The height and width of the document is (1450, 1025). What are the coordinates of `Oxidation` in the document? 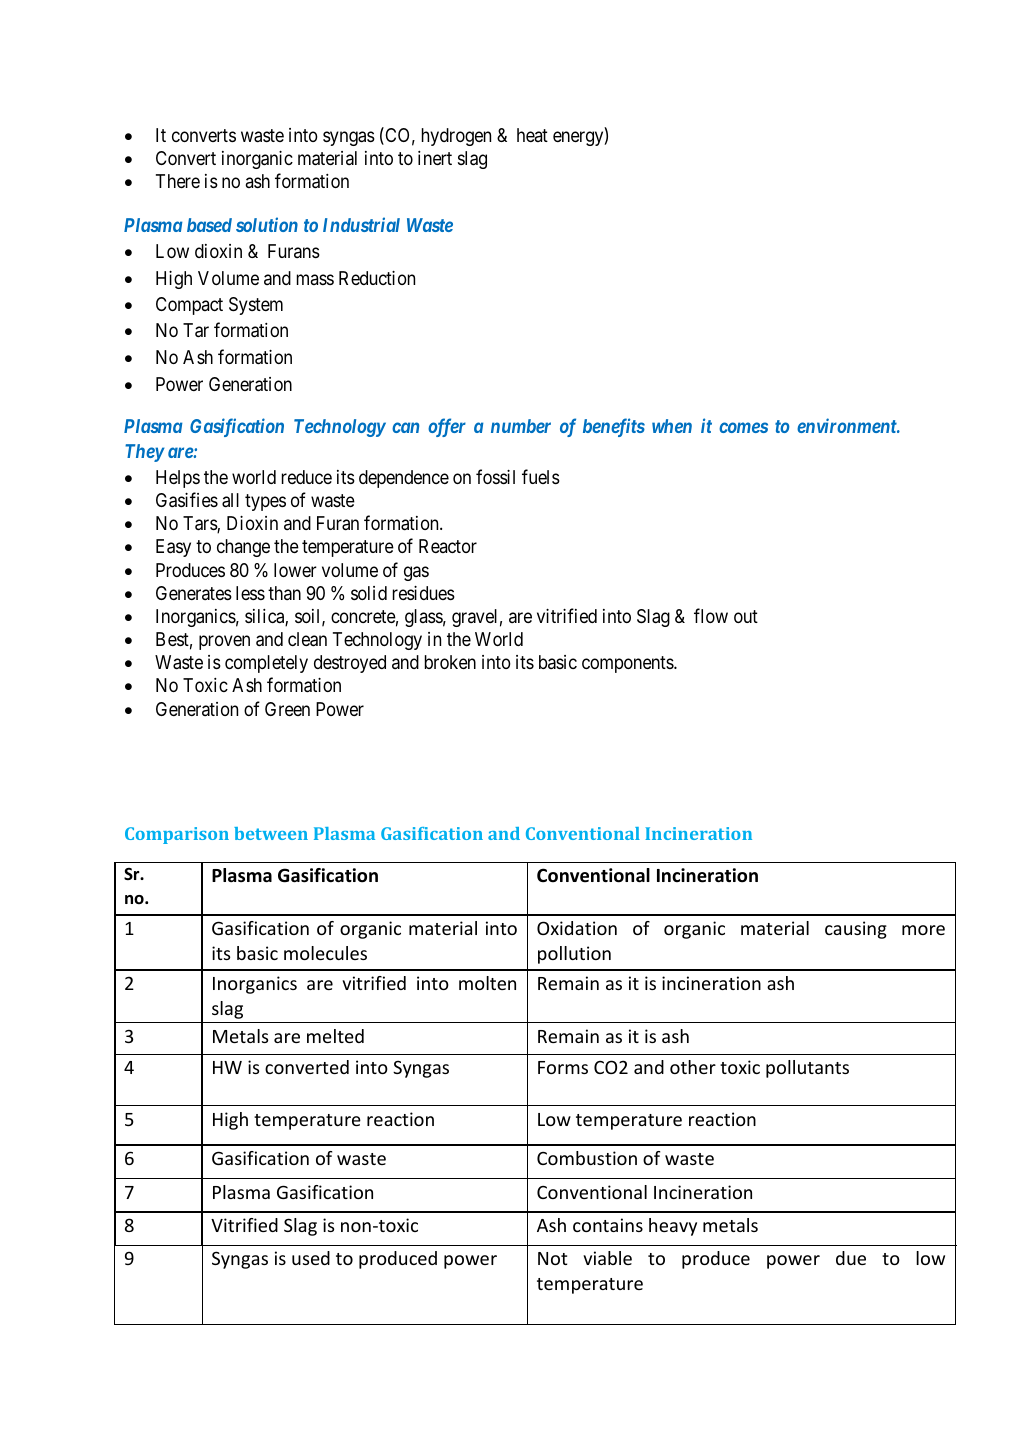 It's located at (577, 928).
